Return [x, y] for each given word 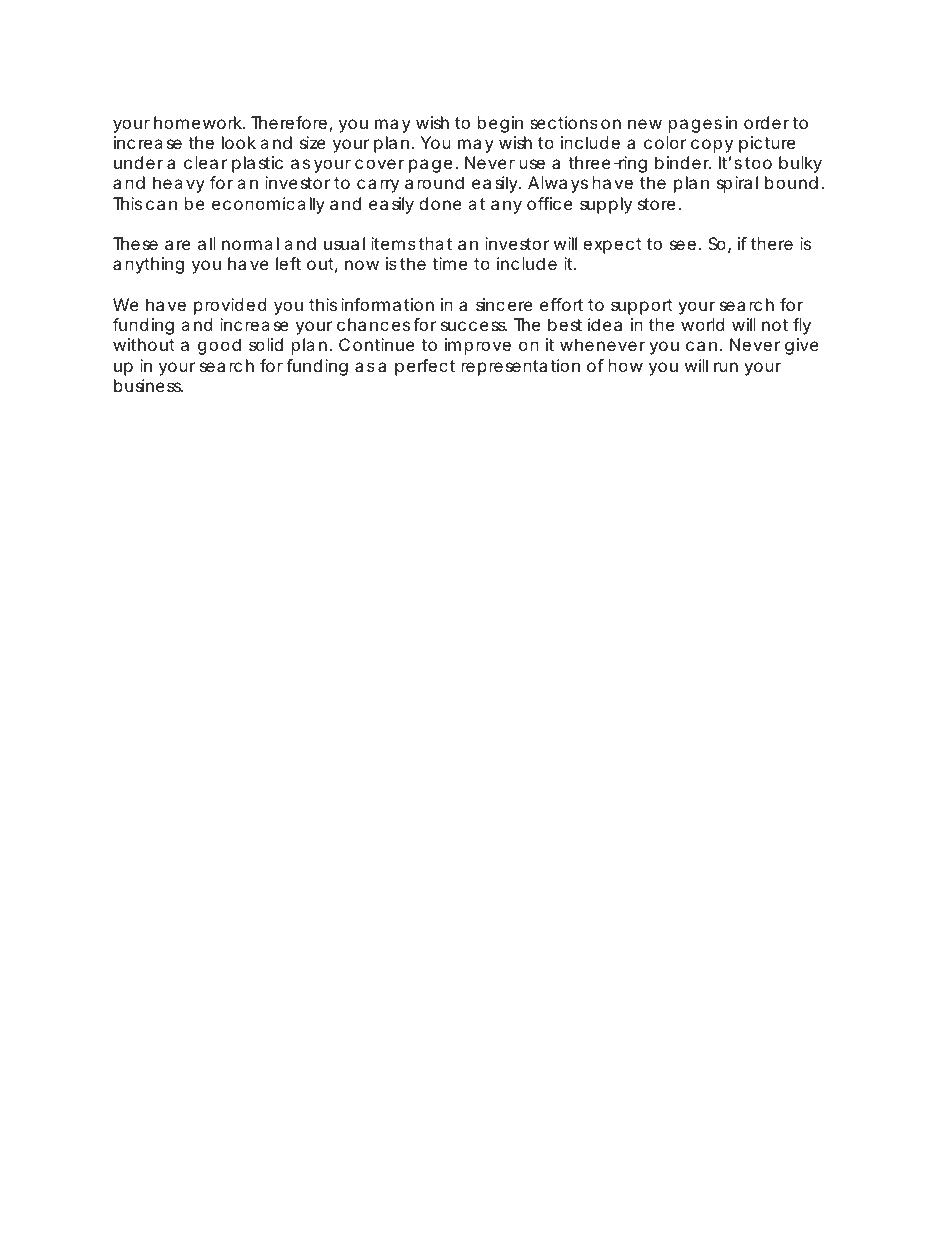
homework [198, 122]
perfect [425, 367]
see [683, 245]
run [726, 367]
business [148, 385]
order [766, 122]
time [449, 263]
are [178, 245]
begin [500, 124]
